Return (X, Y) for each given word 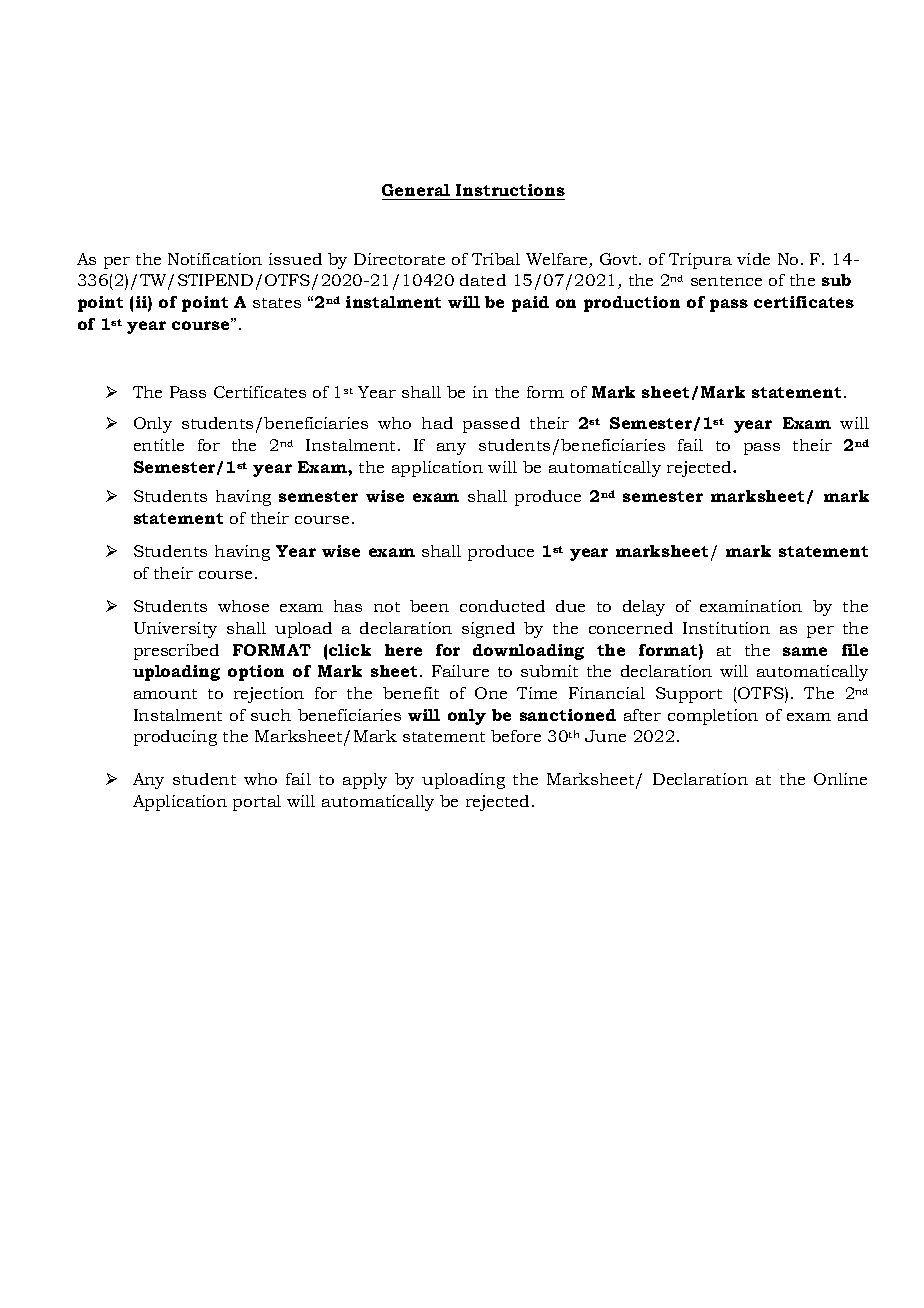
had (437, 423)
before (516, 736)
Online (840, 779)
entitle (159, 445)
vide (753, 259)
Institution (726, 628)
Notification (215, 259)
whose (243, 606)
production (632, 304)
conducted (502, 606)
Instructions (509, 192)
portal (257, 803)
